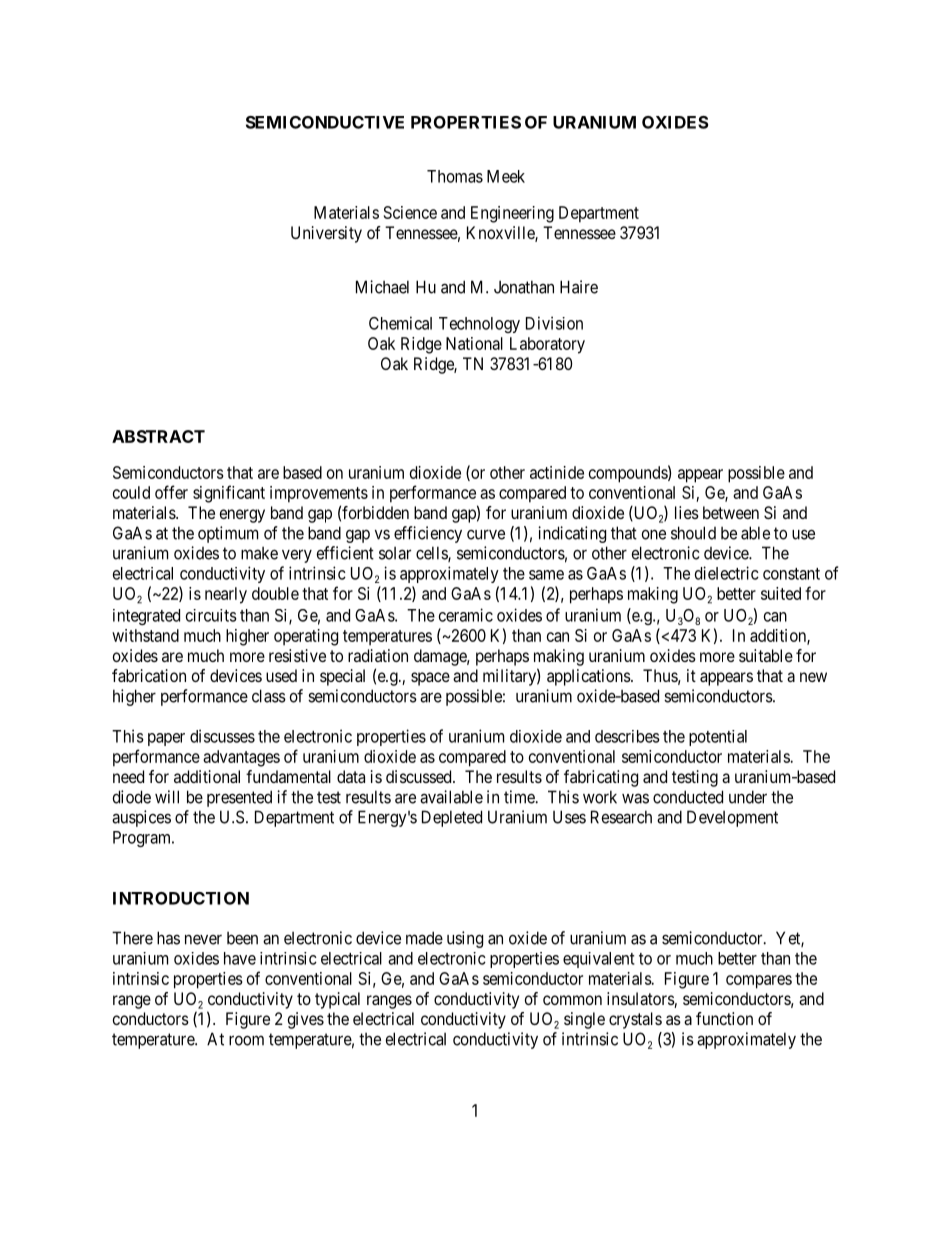 The width and height of the screenshot is (952, 1233). What do you see at coordinates (557, 472) in the screenshot?
I see `actinide` at bounding box center [557, 472].
